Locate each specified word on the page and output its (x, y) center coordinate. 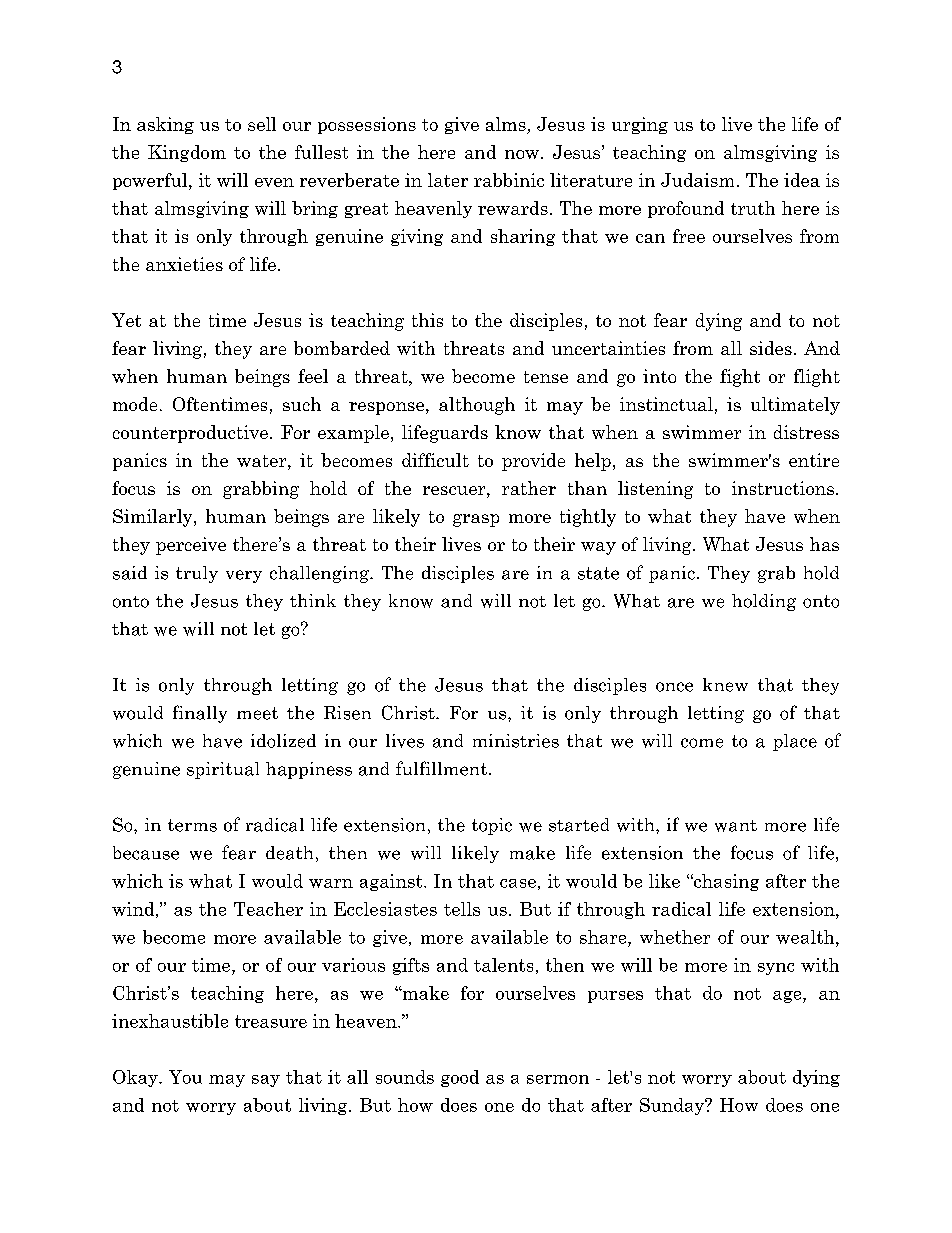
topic (492, 826)
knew (725, 685)
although (477, 406)
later (448, 180)
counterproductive (190, 434)
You (185, 1077)
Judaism (697, 180)
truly (197, 574)
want (736, 826)
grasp (476, 520)
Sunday (673, 1106)
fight (740, 378)
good (460, 1078)
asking (165, 125)
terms (192, 825)
